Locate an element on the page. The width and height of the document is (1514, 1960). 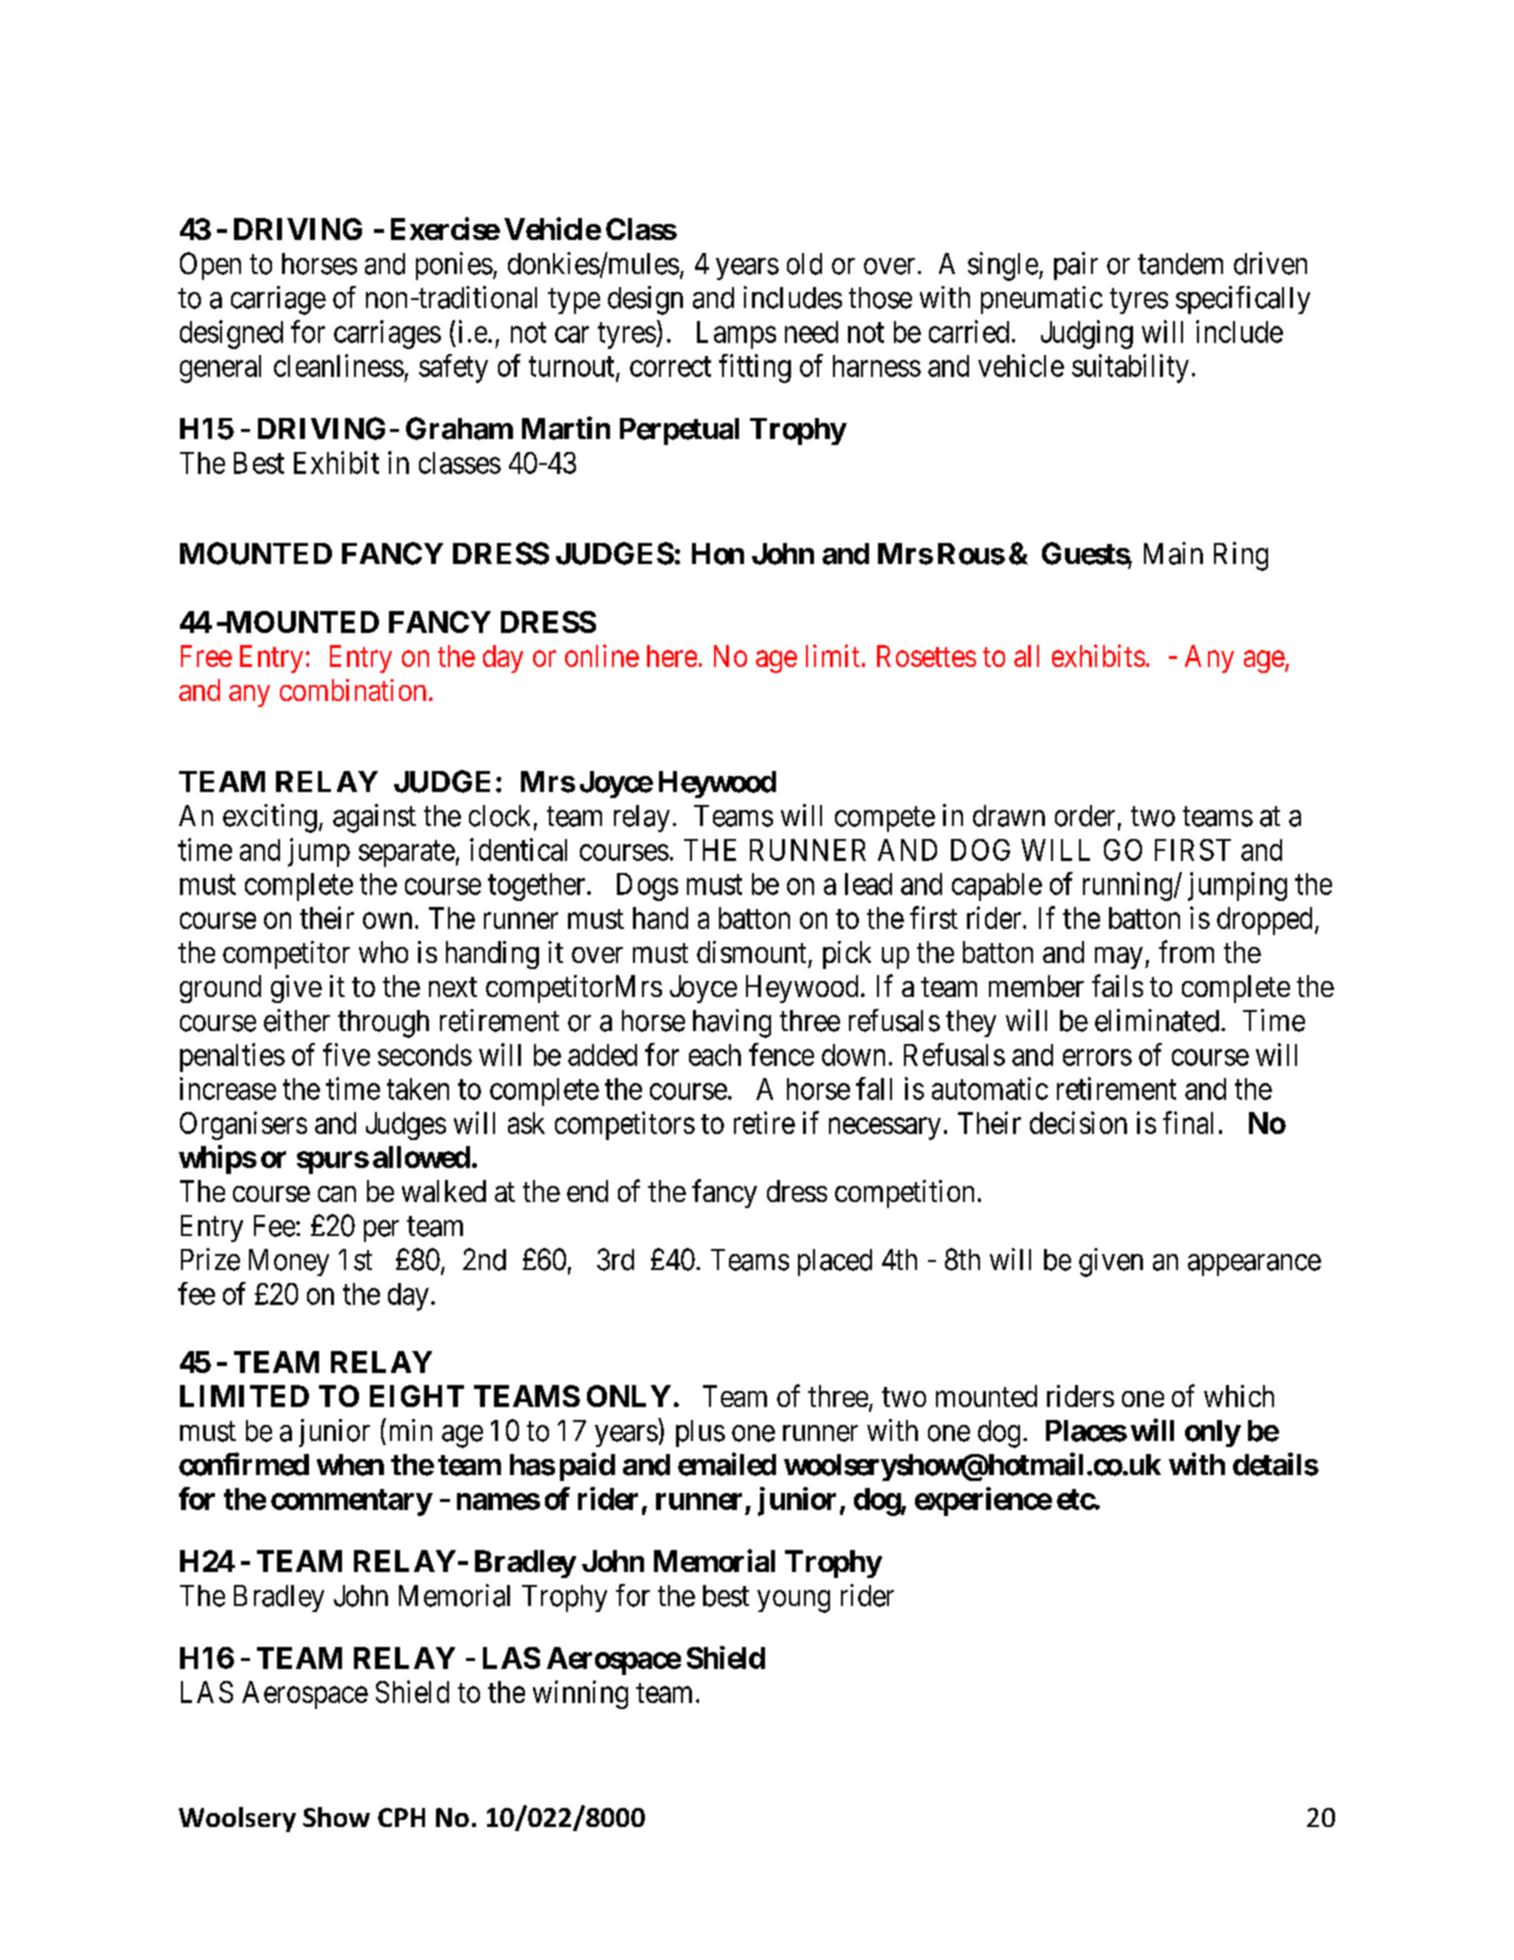
young is located at coordinates (793, 1601).
